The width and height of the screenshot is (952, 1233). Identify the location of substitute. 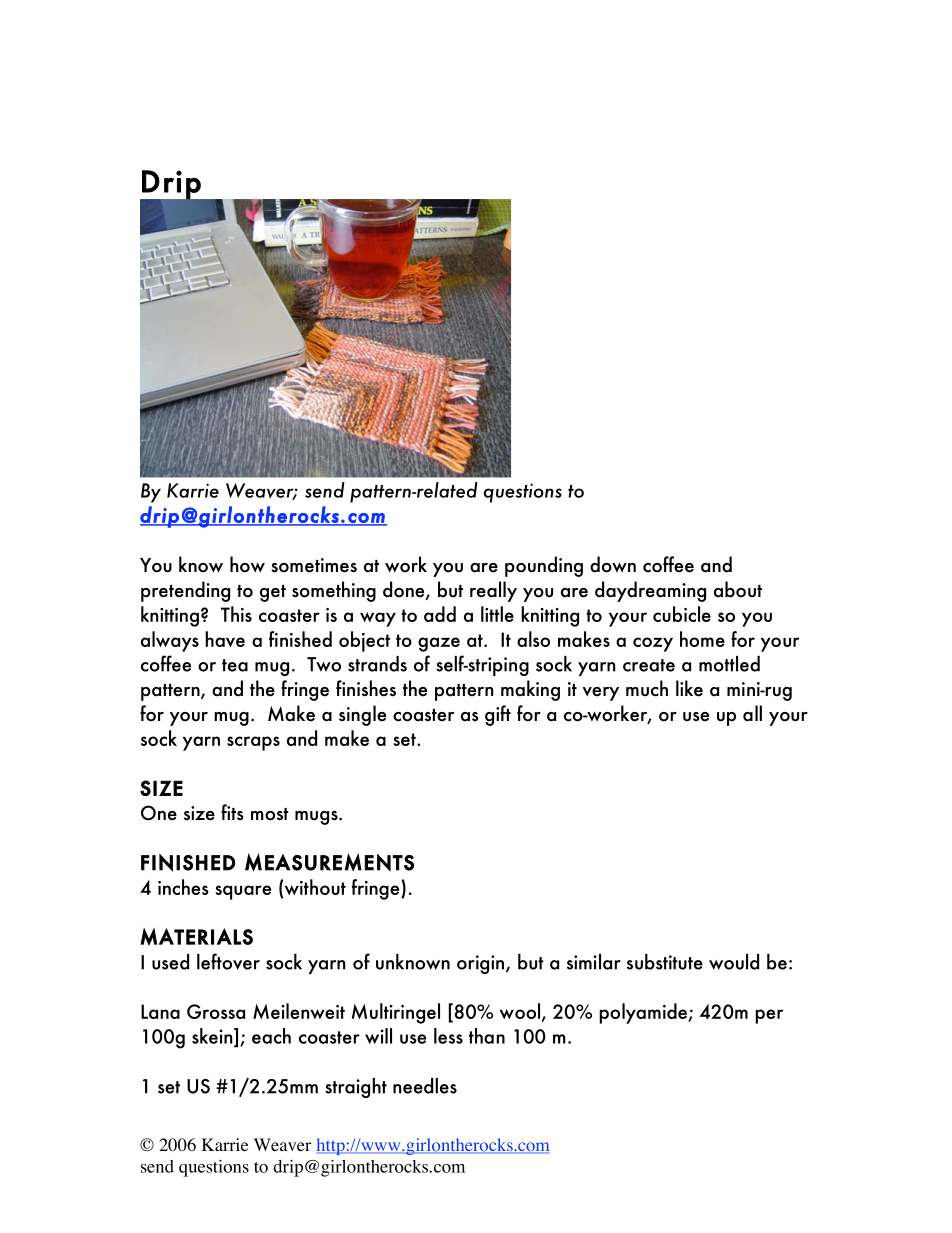
(665, 962).
